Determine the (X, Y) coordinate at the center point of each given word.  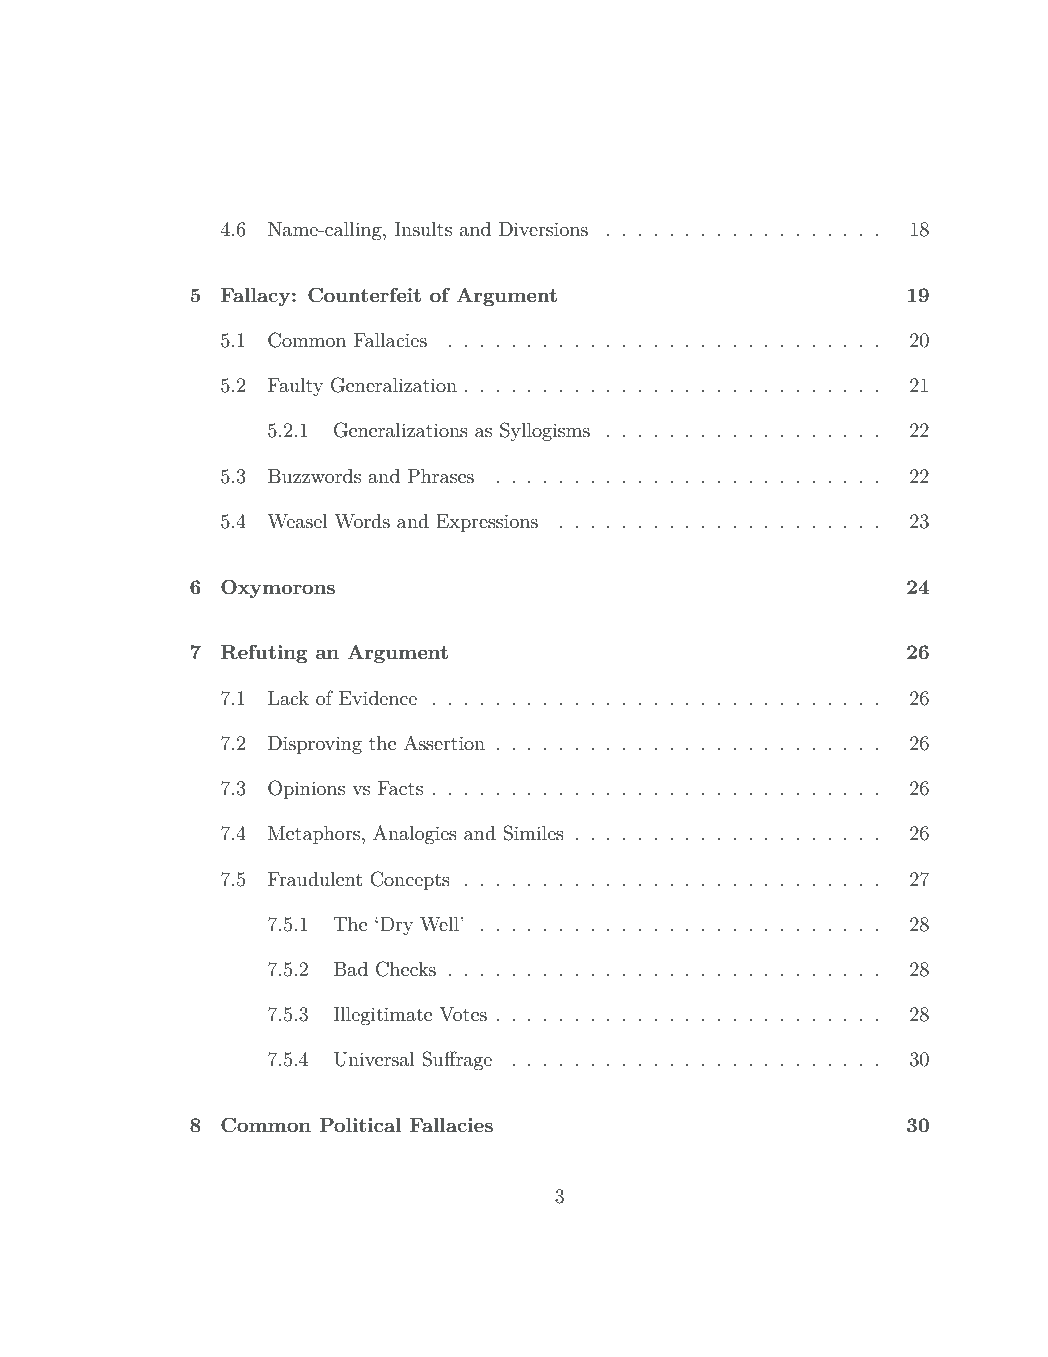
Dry (396, 926)
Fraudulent (315, 879)
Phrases (441, 476)
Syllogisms (545, 431)
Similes (533, 833)
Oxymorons (278, 588)
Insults (423, 229)
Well (440, 924)
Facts (400, 788)
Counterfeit (364, 295)
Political (360, 1124)
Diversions (543, 229)
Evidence (378, 698)
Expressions (487, 523)
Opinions (306, 789)
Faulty (295, 387)
